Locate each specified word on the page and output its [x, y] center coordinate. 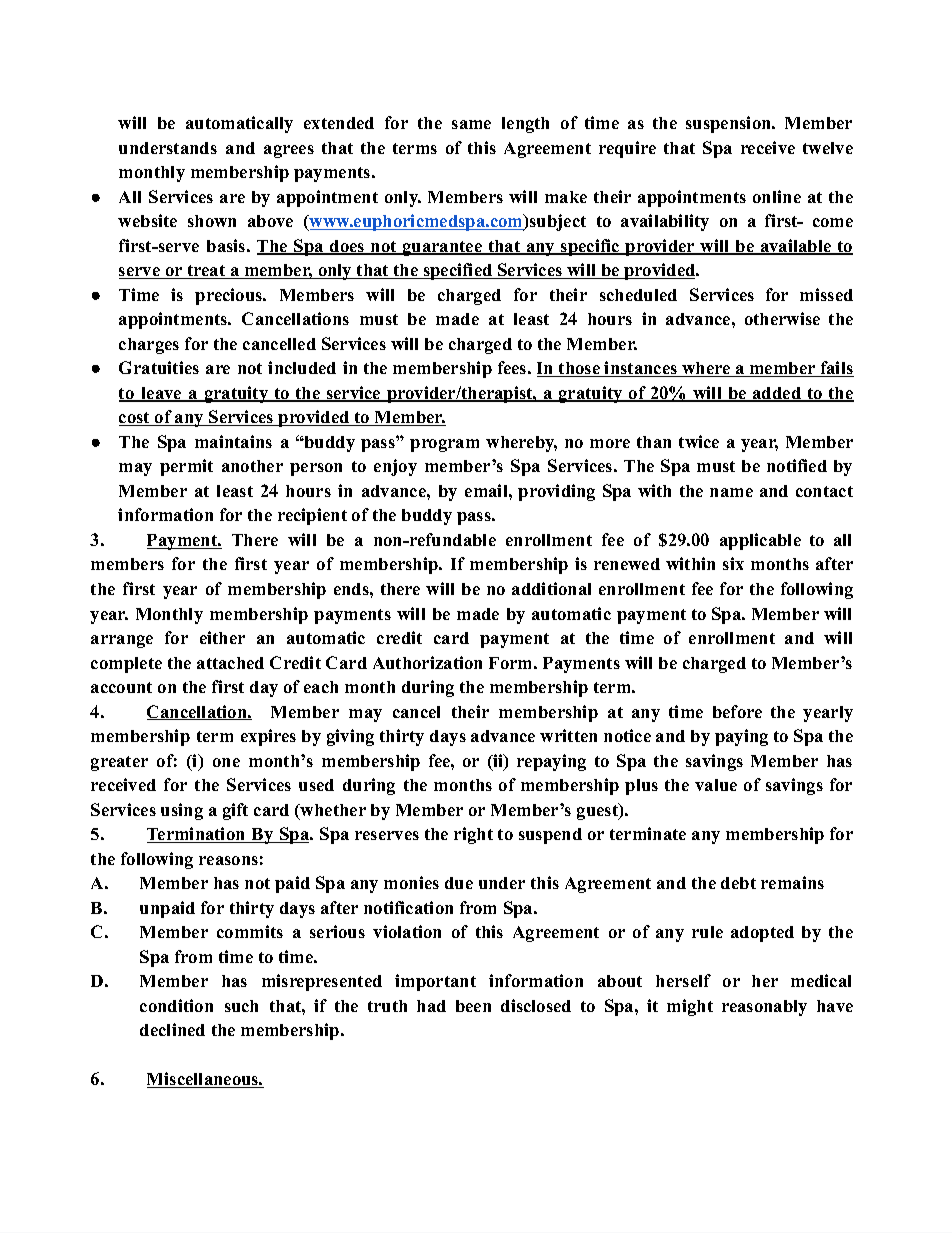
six [733, 563]
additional [551, 588]
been [473, 1006]
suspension [730, 124]
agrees [289, 151]
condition [176, 1005]
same [471, 124]
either [222, 637]
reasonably [764, 1008]
